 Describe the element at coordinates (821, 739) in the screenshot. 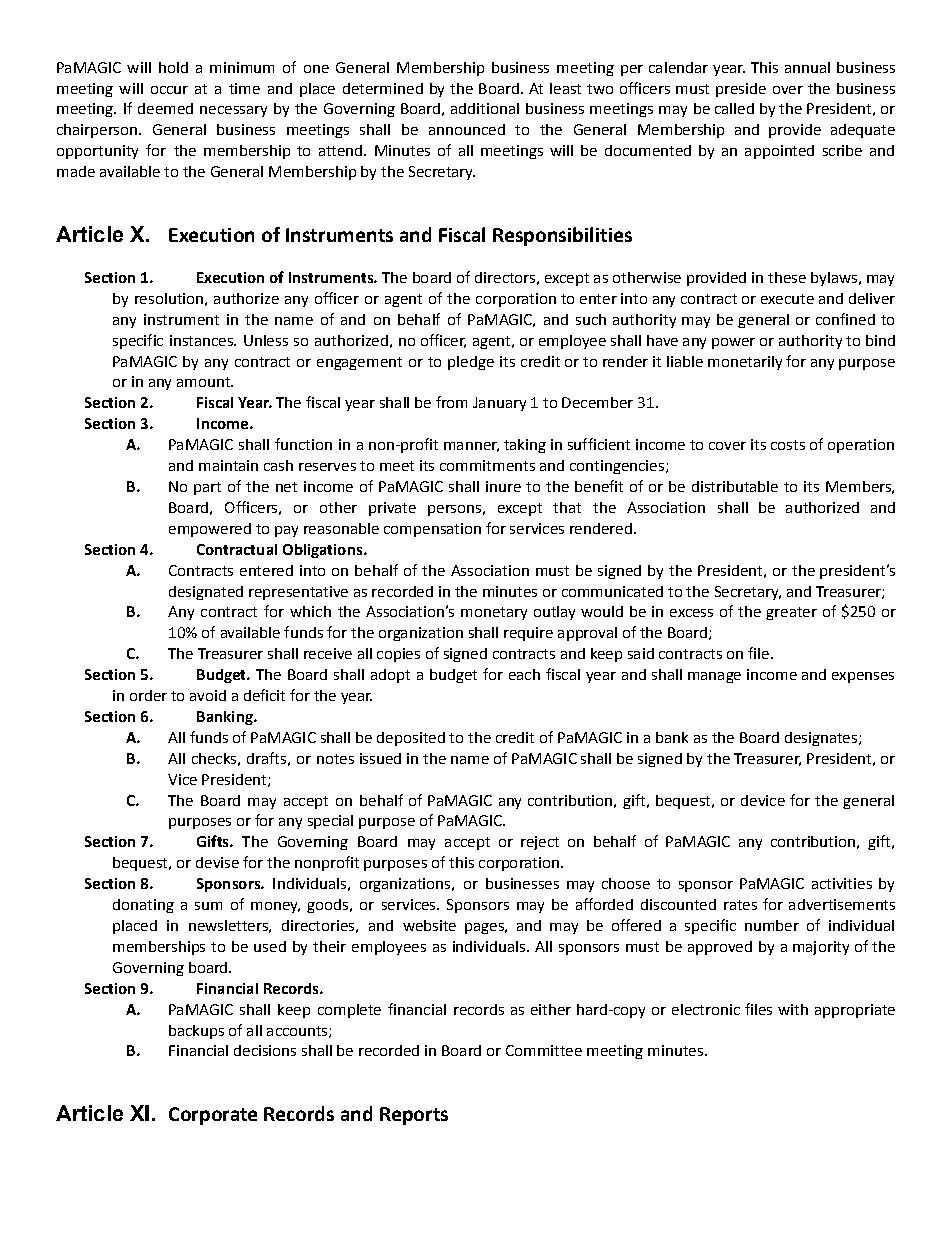

I see `designates` at that location.
